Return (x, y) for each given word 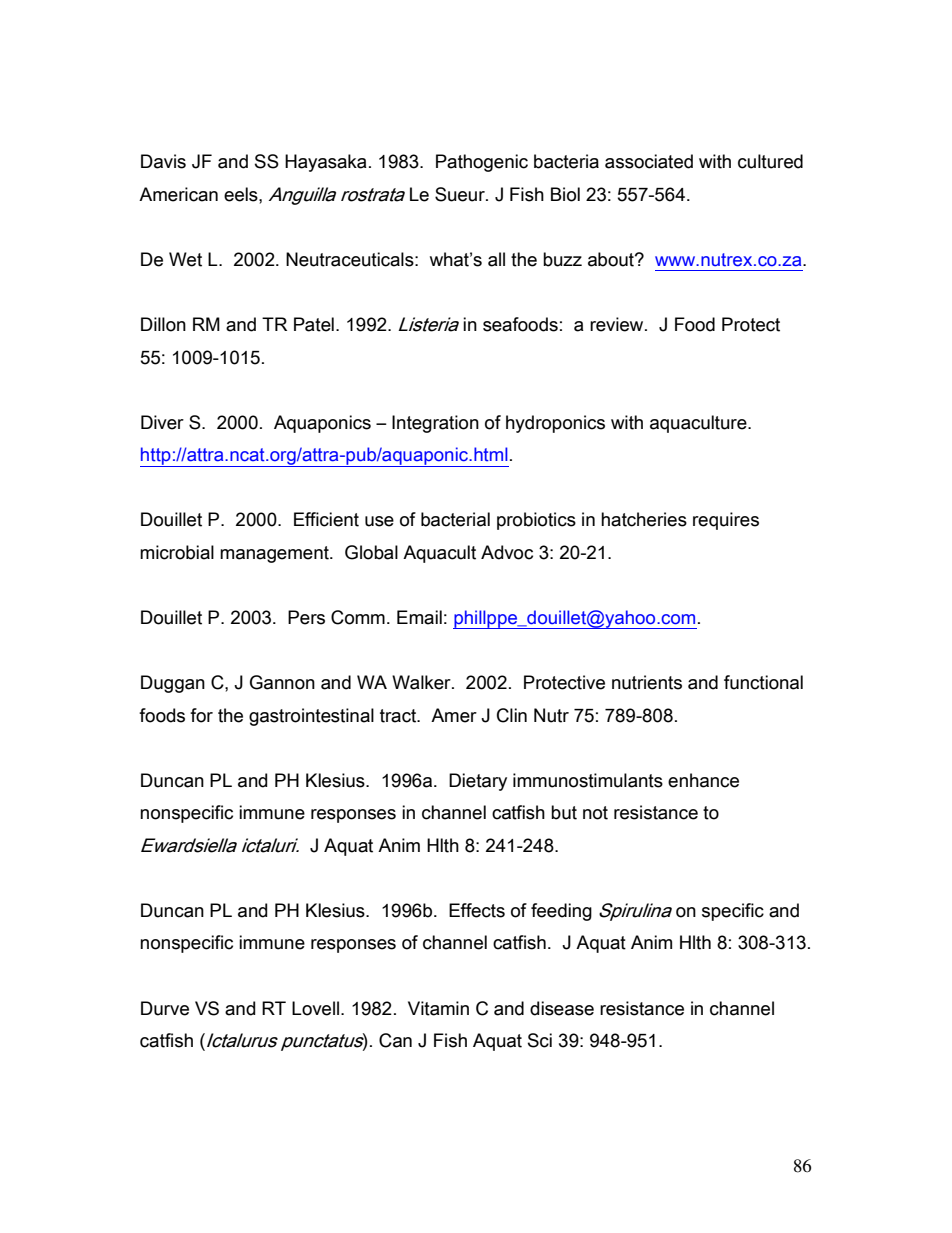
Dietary (478, 782)
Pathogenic (482, 163)
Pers (306, 617)
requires (726, 521)
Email (419, 617)
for (201, 715)
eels (242, 194)
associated (649, 161)
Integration (435, 424)
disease (562, 1008)
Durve (165, 1008)
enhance (703, 780)
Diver (162, 422)
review (618, 324)
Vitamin (438, 1008)
